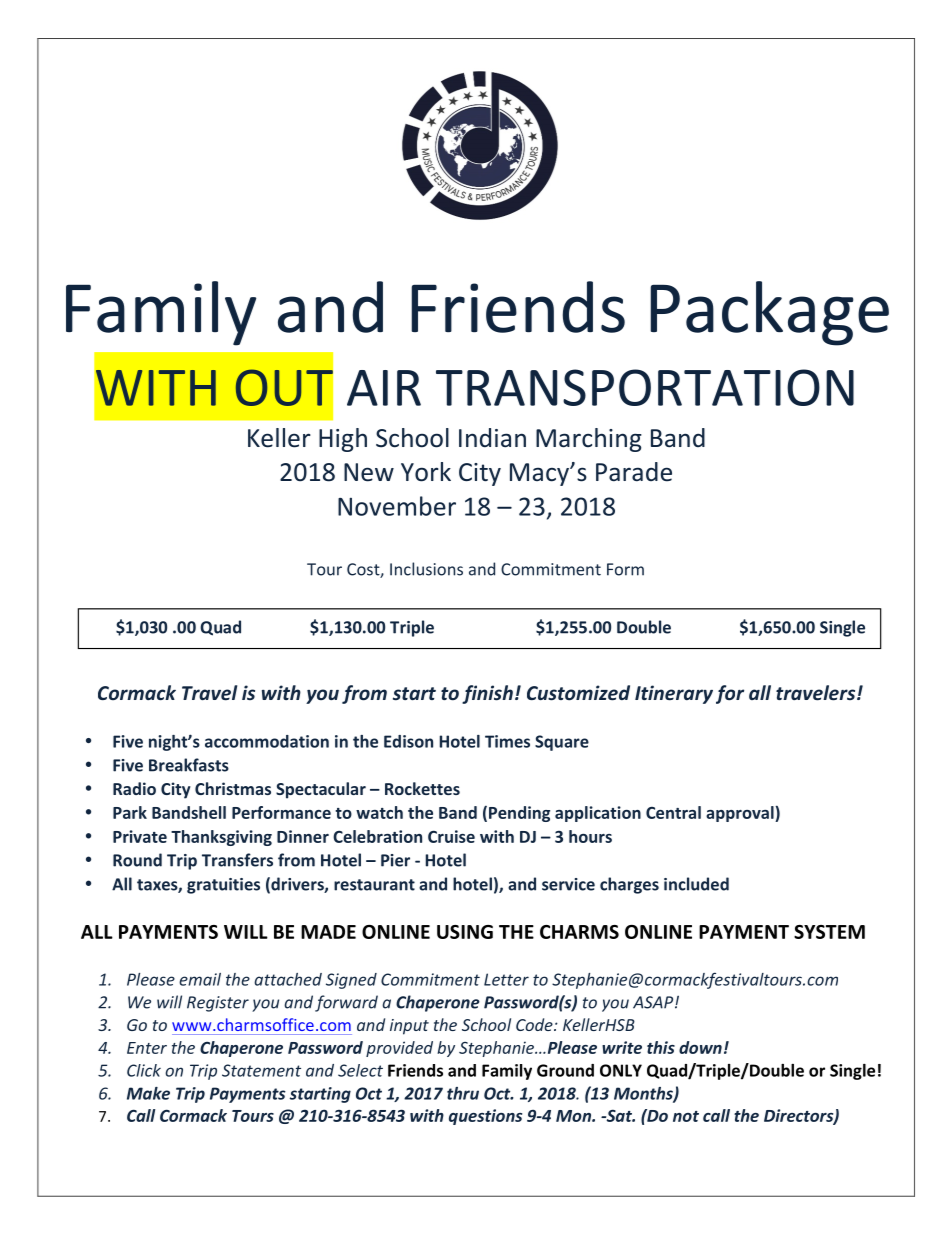  What do you see at coordinates (465, 932) in the screenshot?
I see `USING` at bounding box center [465, 932].
